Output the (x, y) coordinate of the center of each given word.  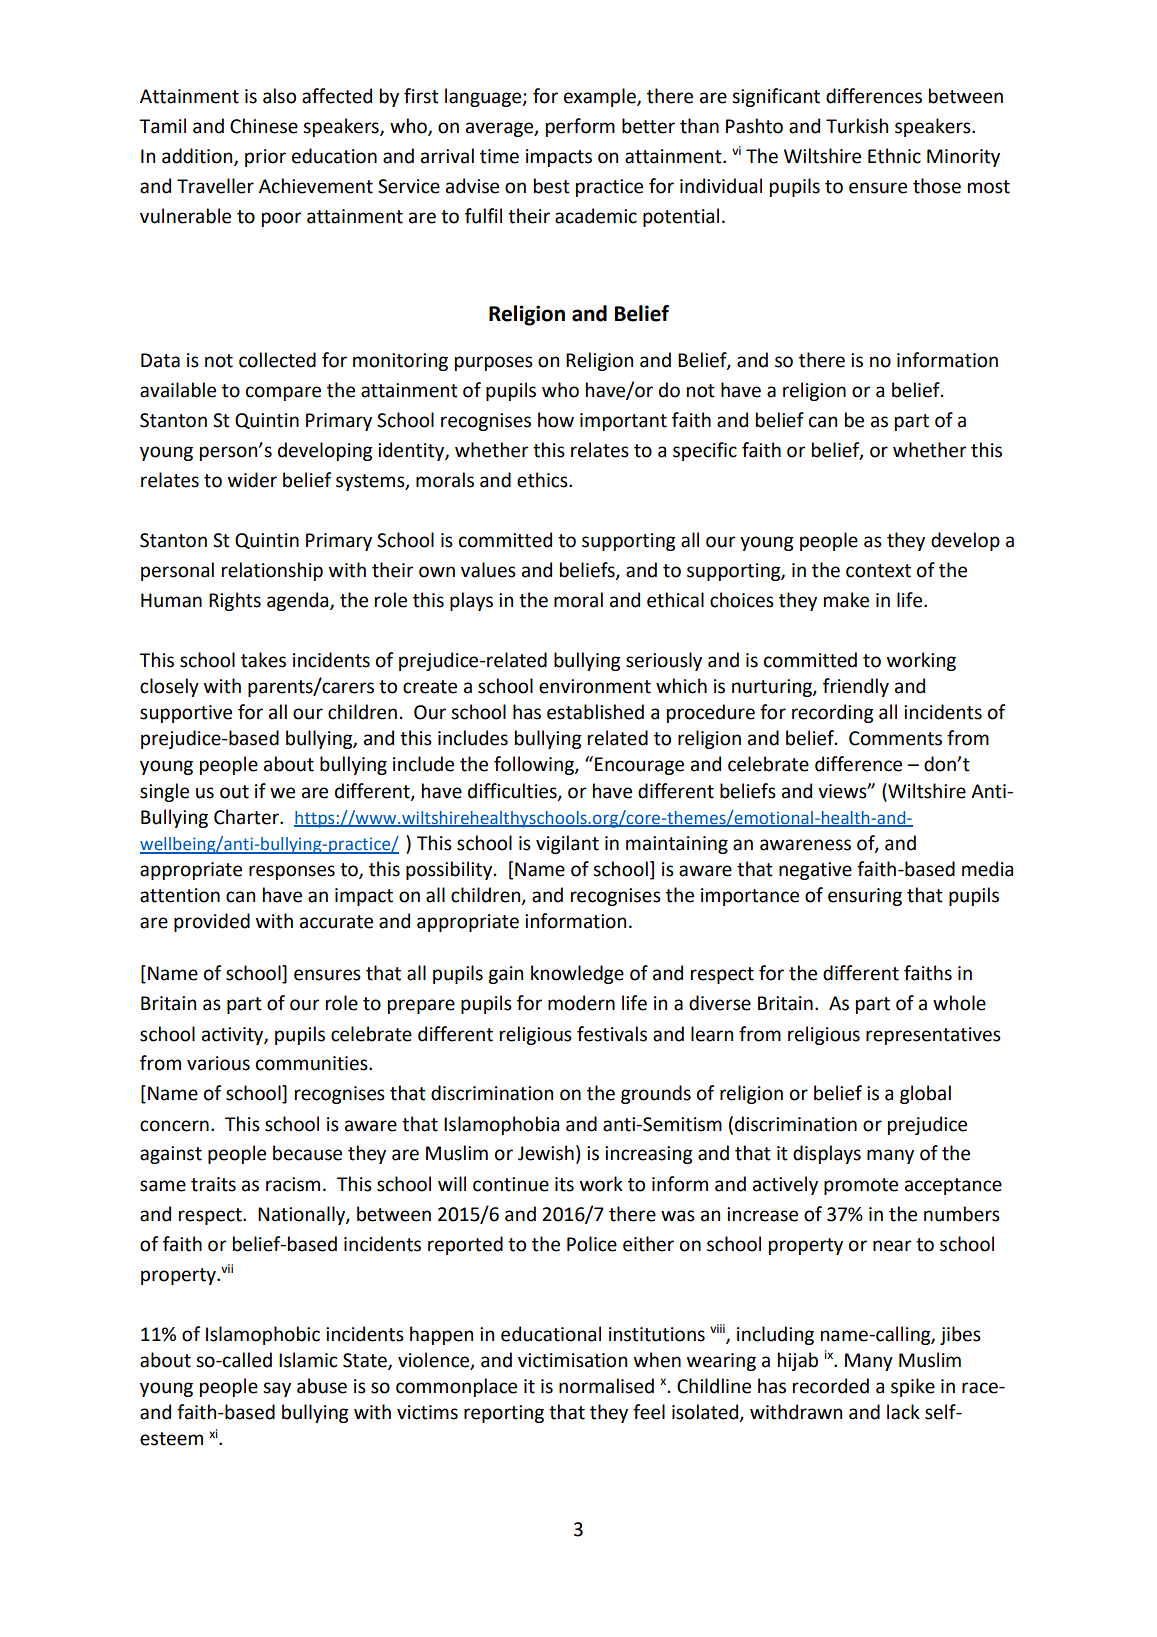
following (535, 765)
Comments (895, 738)
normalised (606, 1386)
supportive (186, 714)
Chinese (264, 126)
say (277, 1389)
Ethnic (894, 156)
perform (580, 127)
